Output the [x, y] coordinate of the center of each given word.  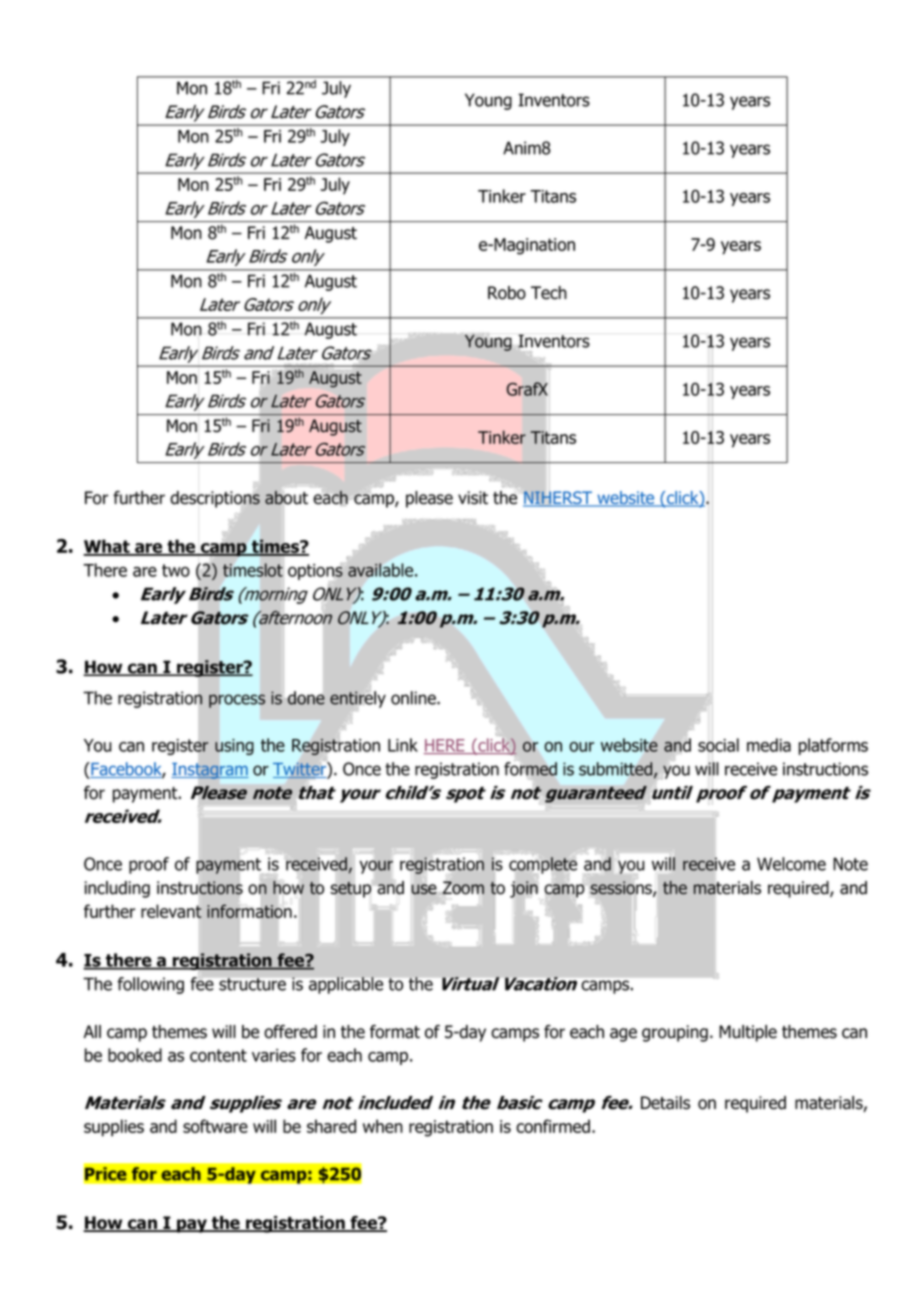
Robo [507, 293]
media [769, 745]
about [286, 498]
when [383, 1126]
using [234, 747]
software [215, 1126]
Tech [549, 293]
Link [403, 745]
